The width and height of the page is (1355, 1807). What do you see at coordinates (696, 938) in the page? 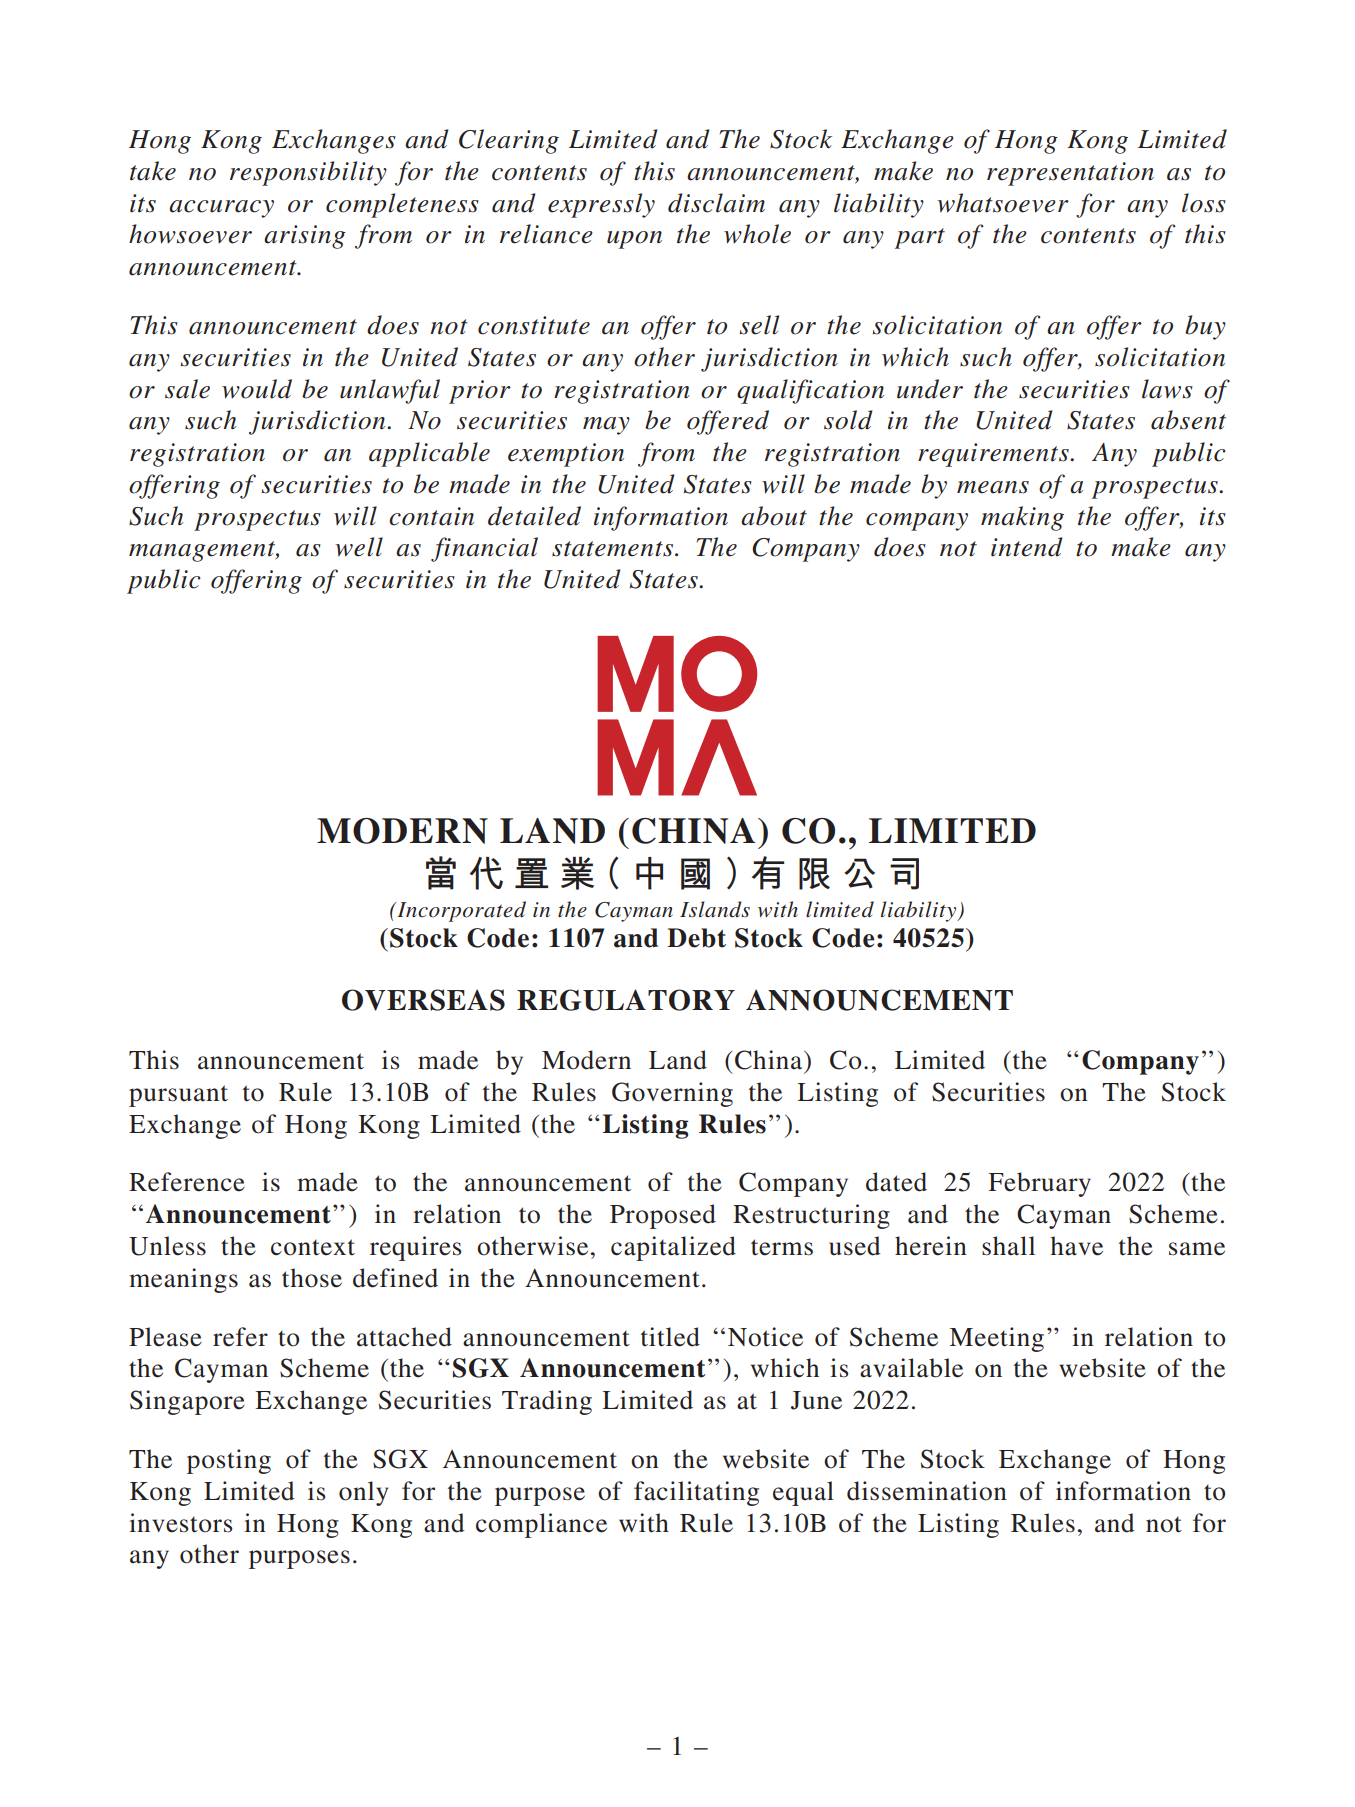
I see `Debt` at bounding box center [696, 938].
